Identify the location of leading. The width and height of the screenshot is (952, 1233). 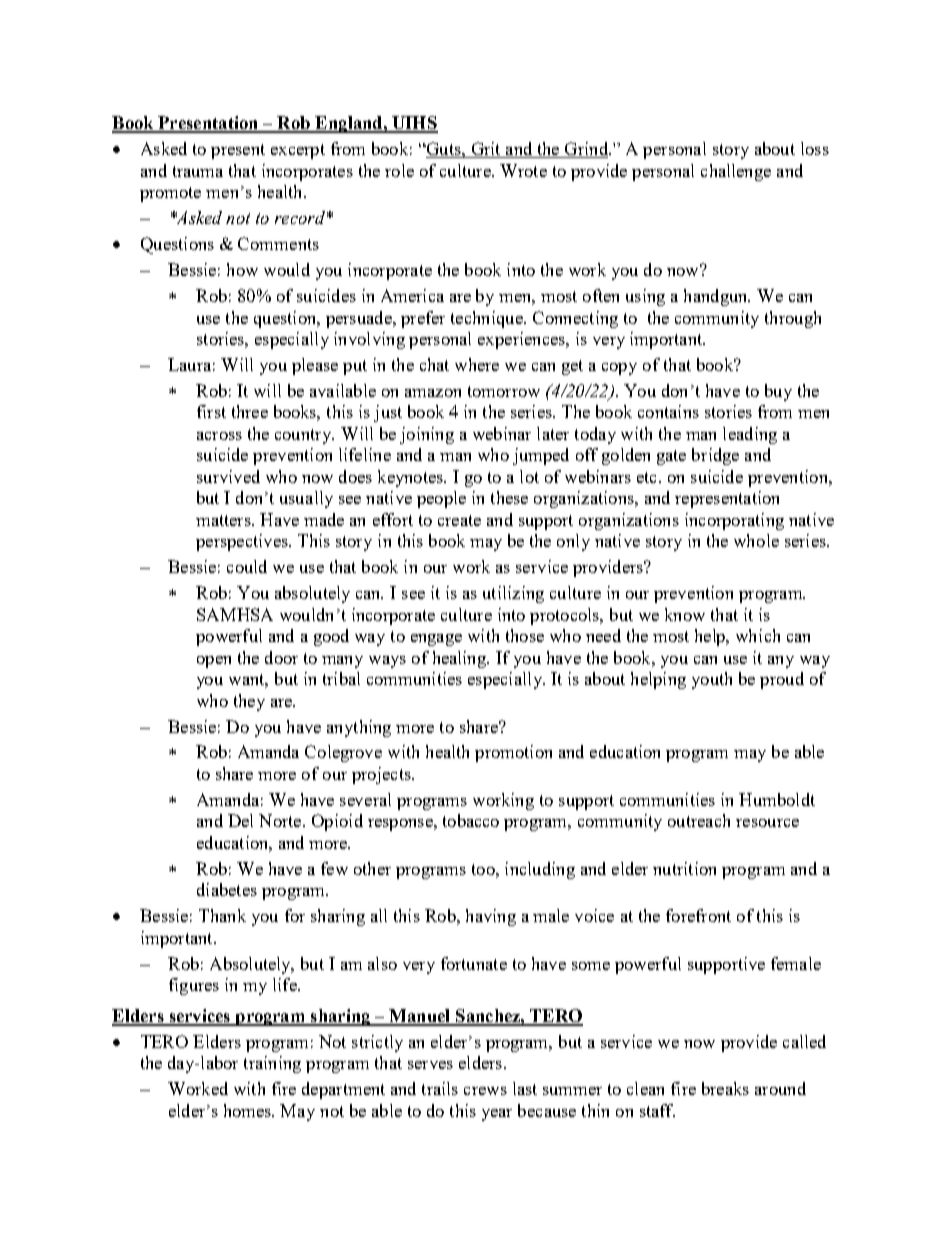
(750, 435).
